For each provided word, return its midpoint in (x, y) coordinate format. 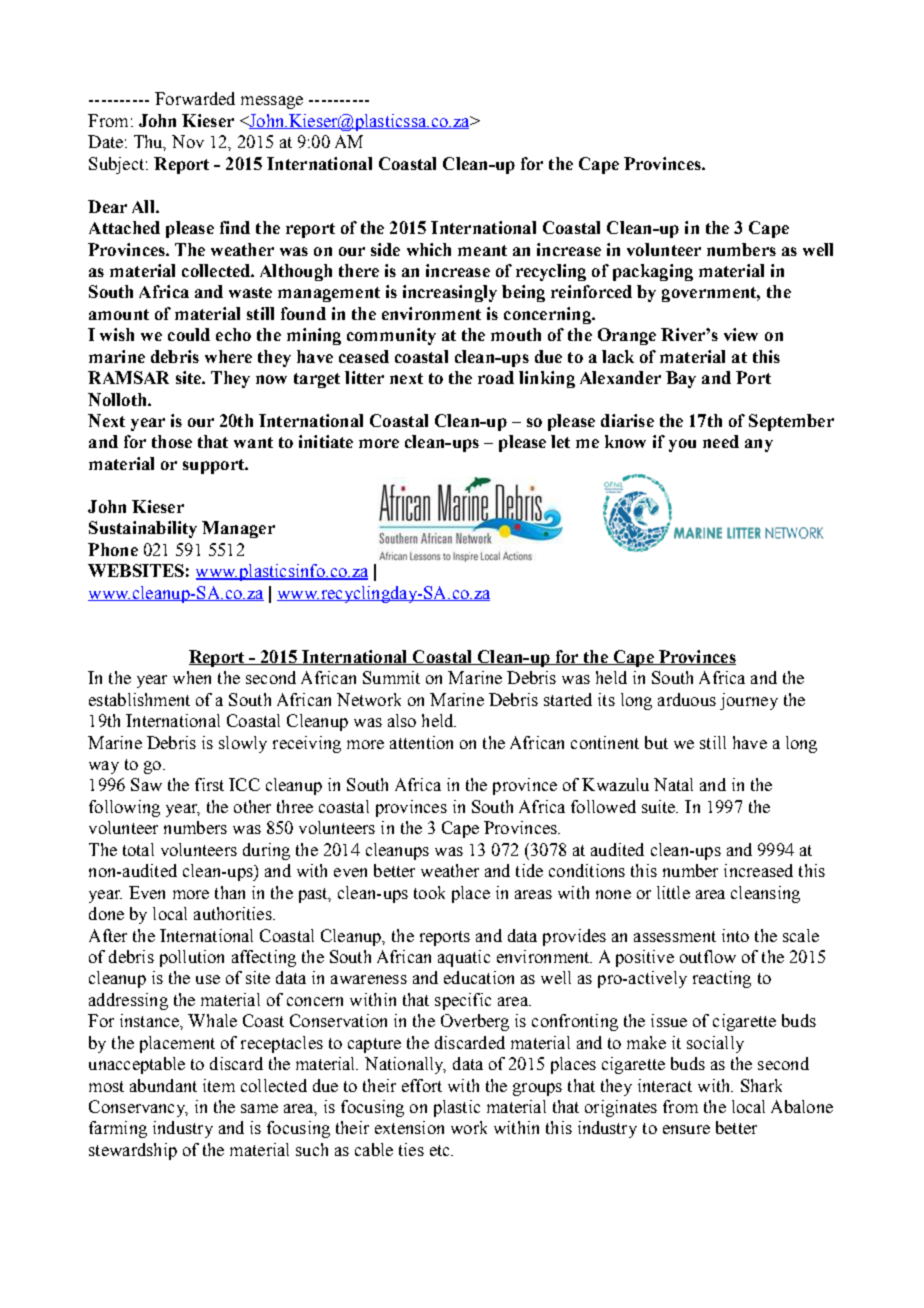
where (228, 356)
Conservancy (138, 1108)
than (230, 892)
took (429, 892)
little (673, 892)
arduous (687, 699)
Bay (681, 379)
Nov (188, 141)
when (192, 677)
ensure (686, 1129)
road (496, 377)
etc (441, 1150)
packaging (653, 272)
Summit (391, 677)
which (429, 249)
